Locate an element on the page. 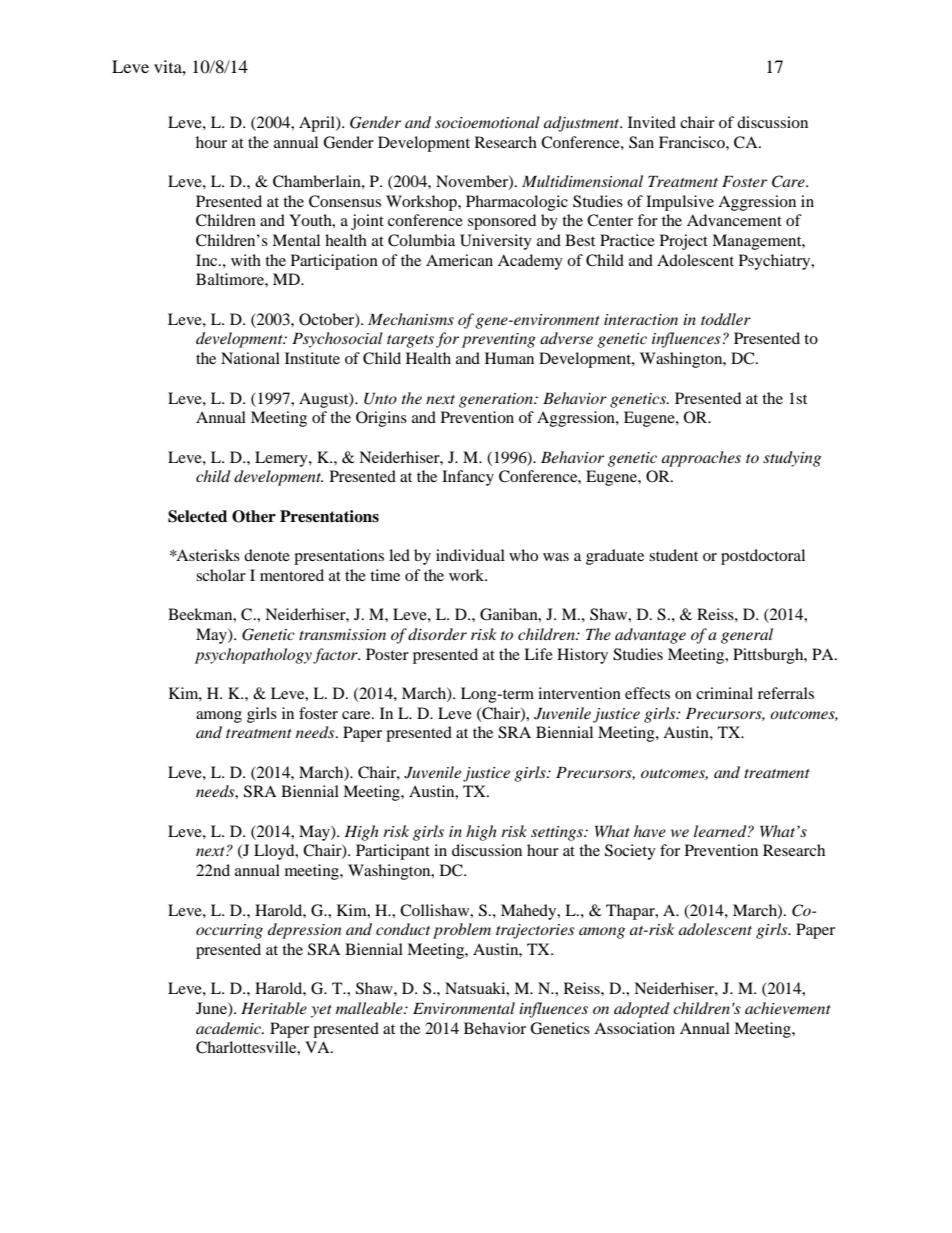 This page has height=1233, width=952. Life is located at coordinates (538, 654).
